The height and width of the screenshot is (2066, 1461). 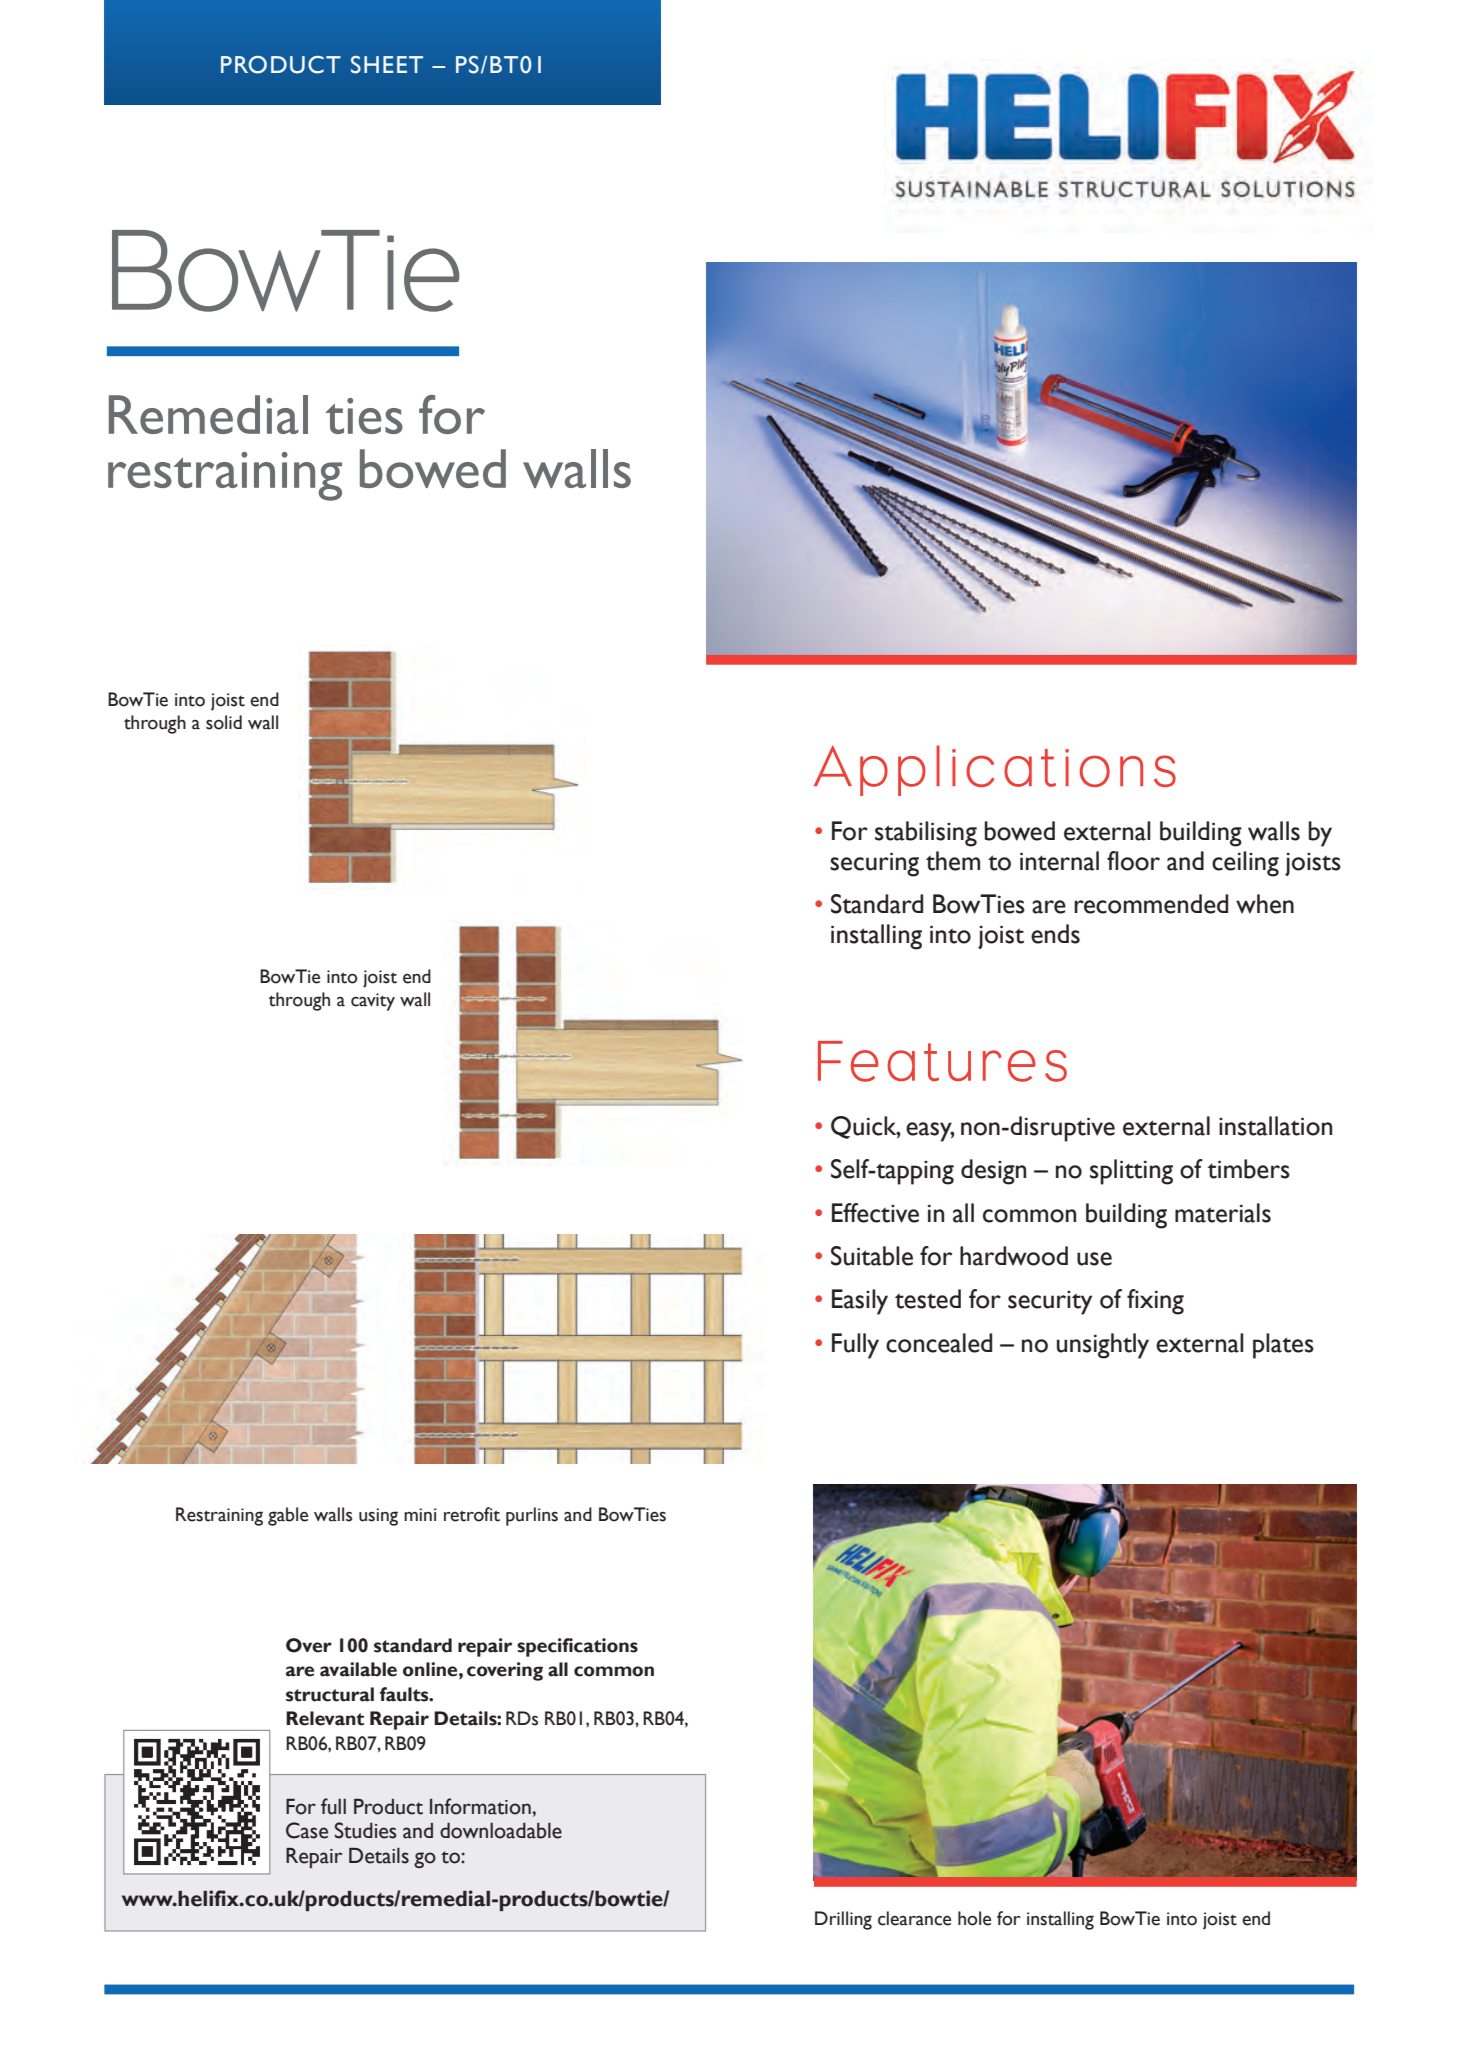 What do you see at coordinates (1245, 864) in the screenshot?
I see `ceiling` at bounding box center [1245, 864].
